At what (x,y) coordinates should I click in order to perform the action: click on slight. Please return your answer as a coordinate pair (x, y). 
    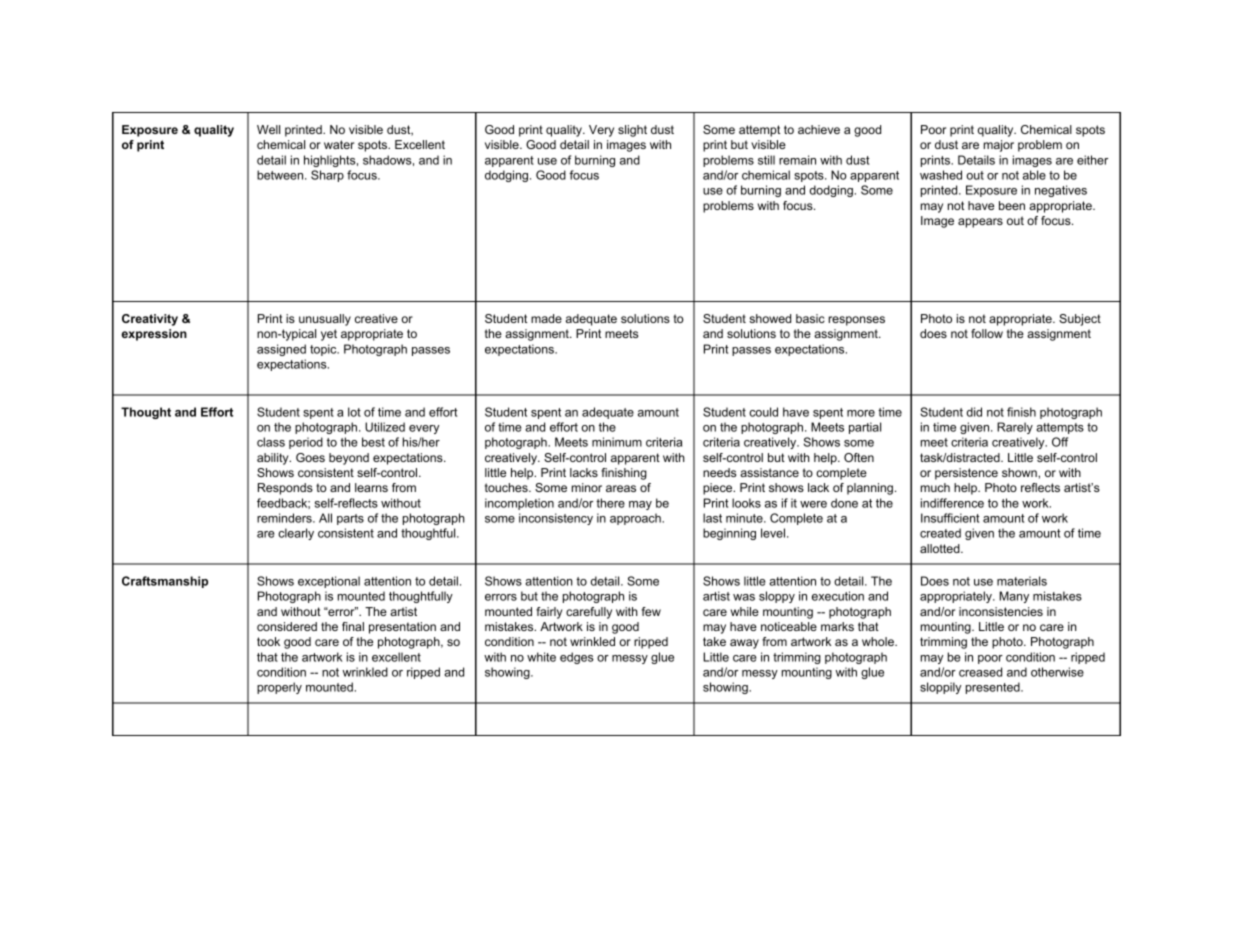
    Looking at the image, I should click on (632, 131).
